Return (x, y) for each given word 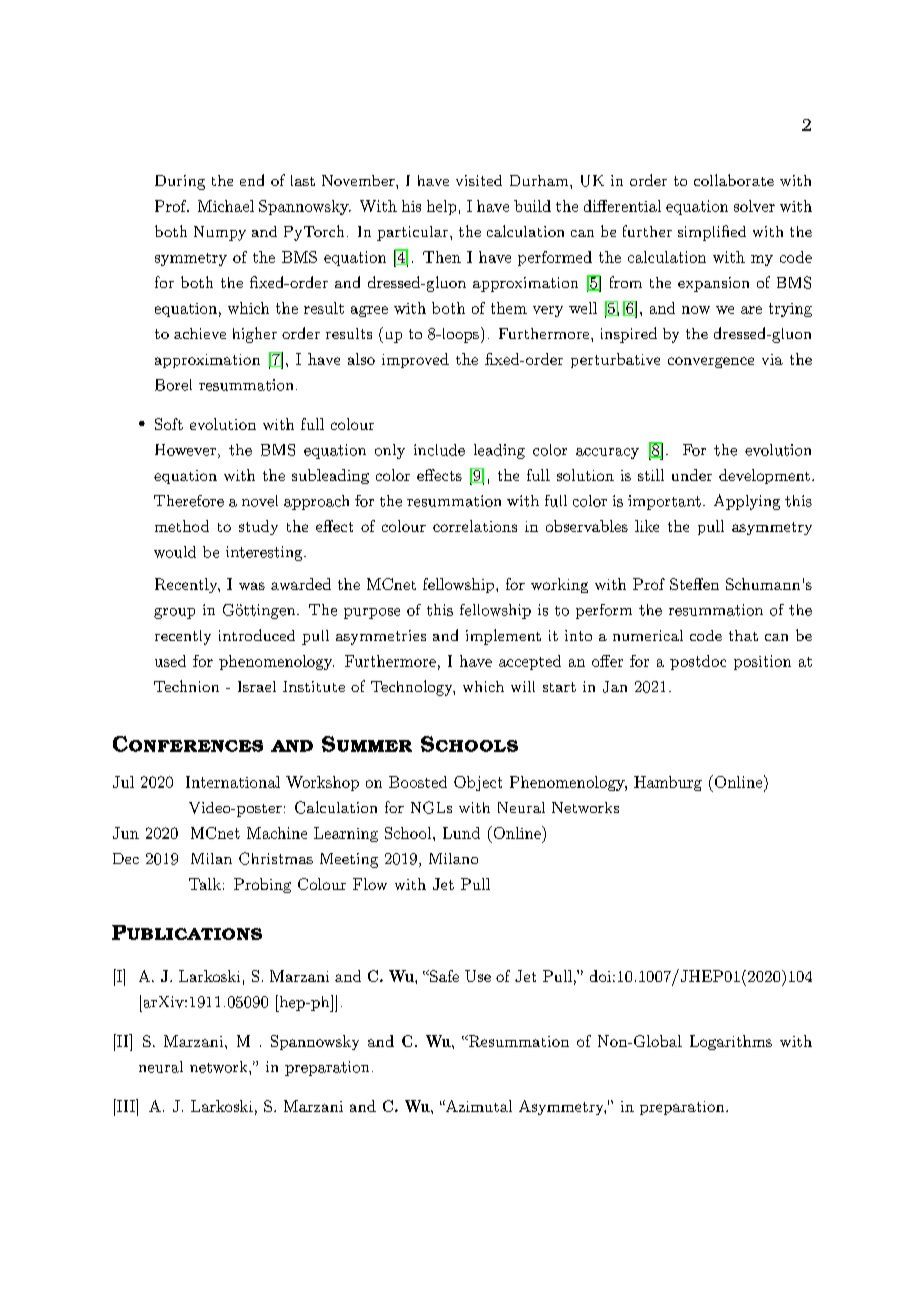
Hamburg (668, 783)
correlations (475, 526)
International (233, 782)
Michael (226, 206)
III (126, 1105)
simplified (712, 233)
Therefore (189, 501)
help (441, 207)
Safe (443, 976)
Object (478, 783)
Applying (747, 502)
